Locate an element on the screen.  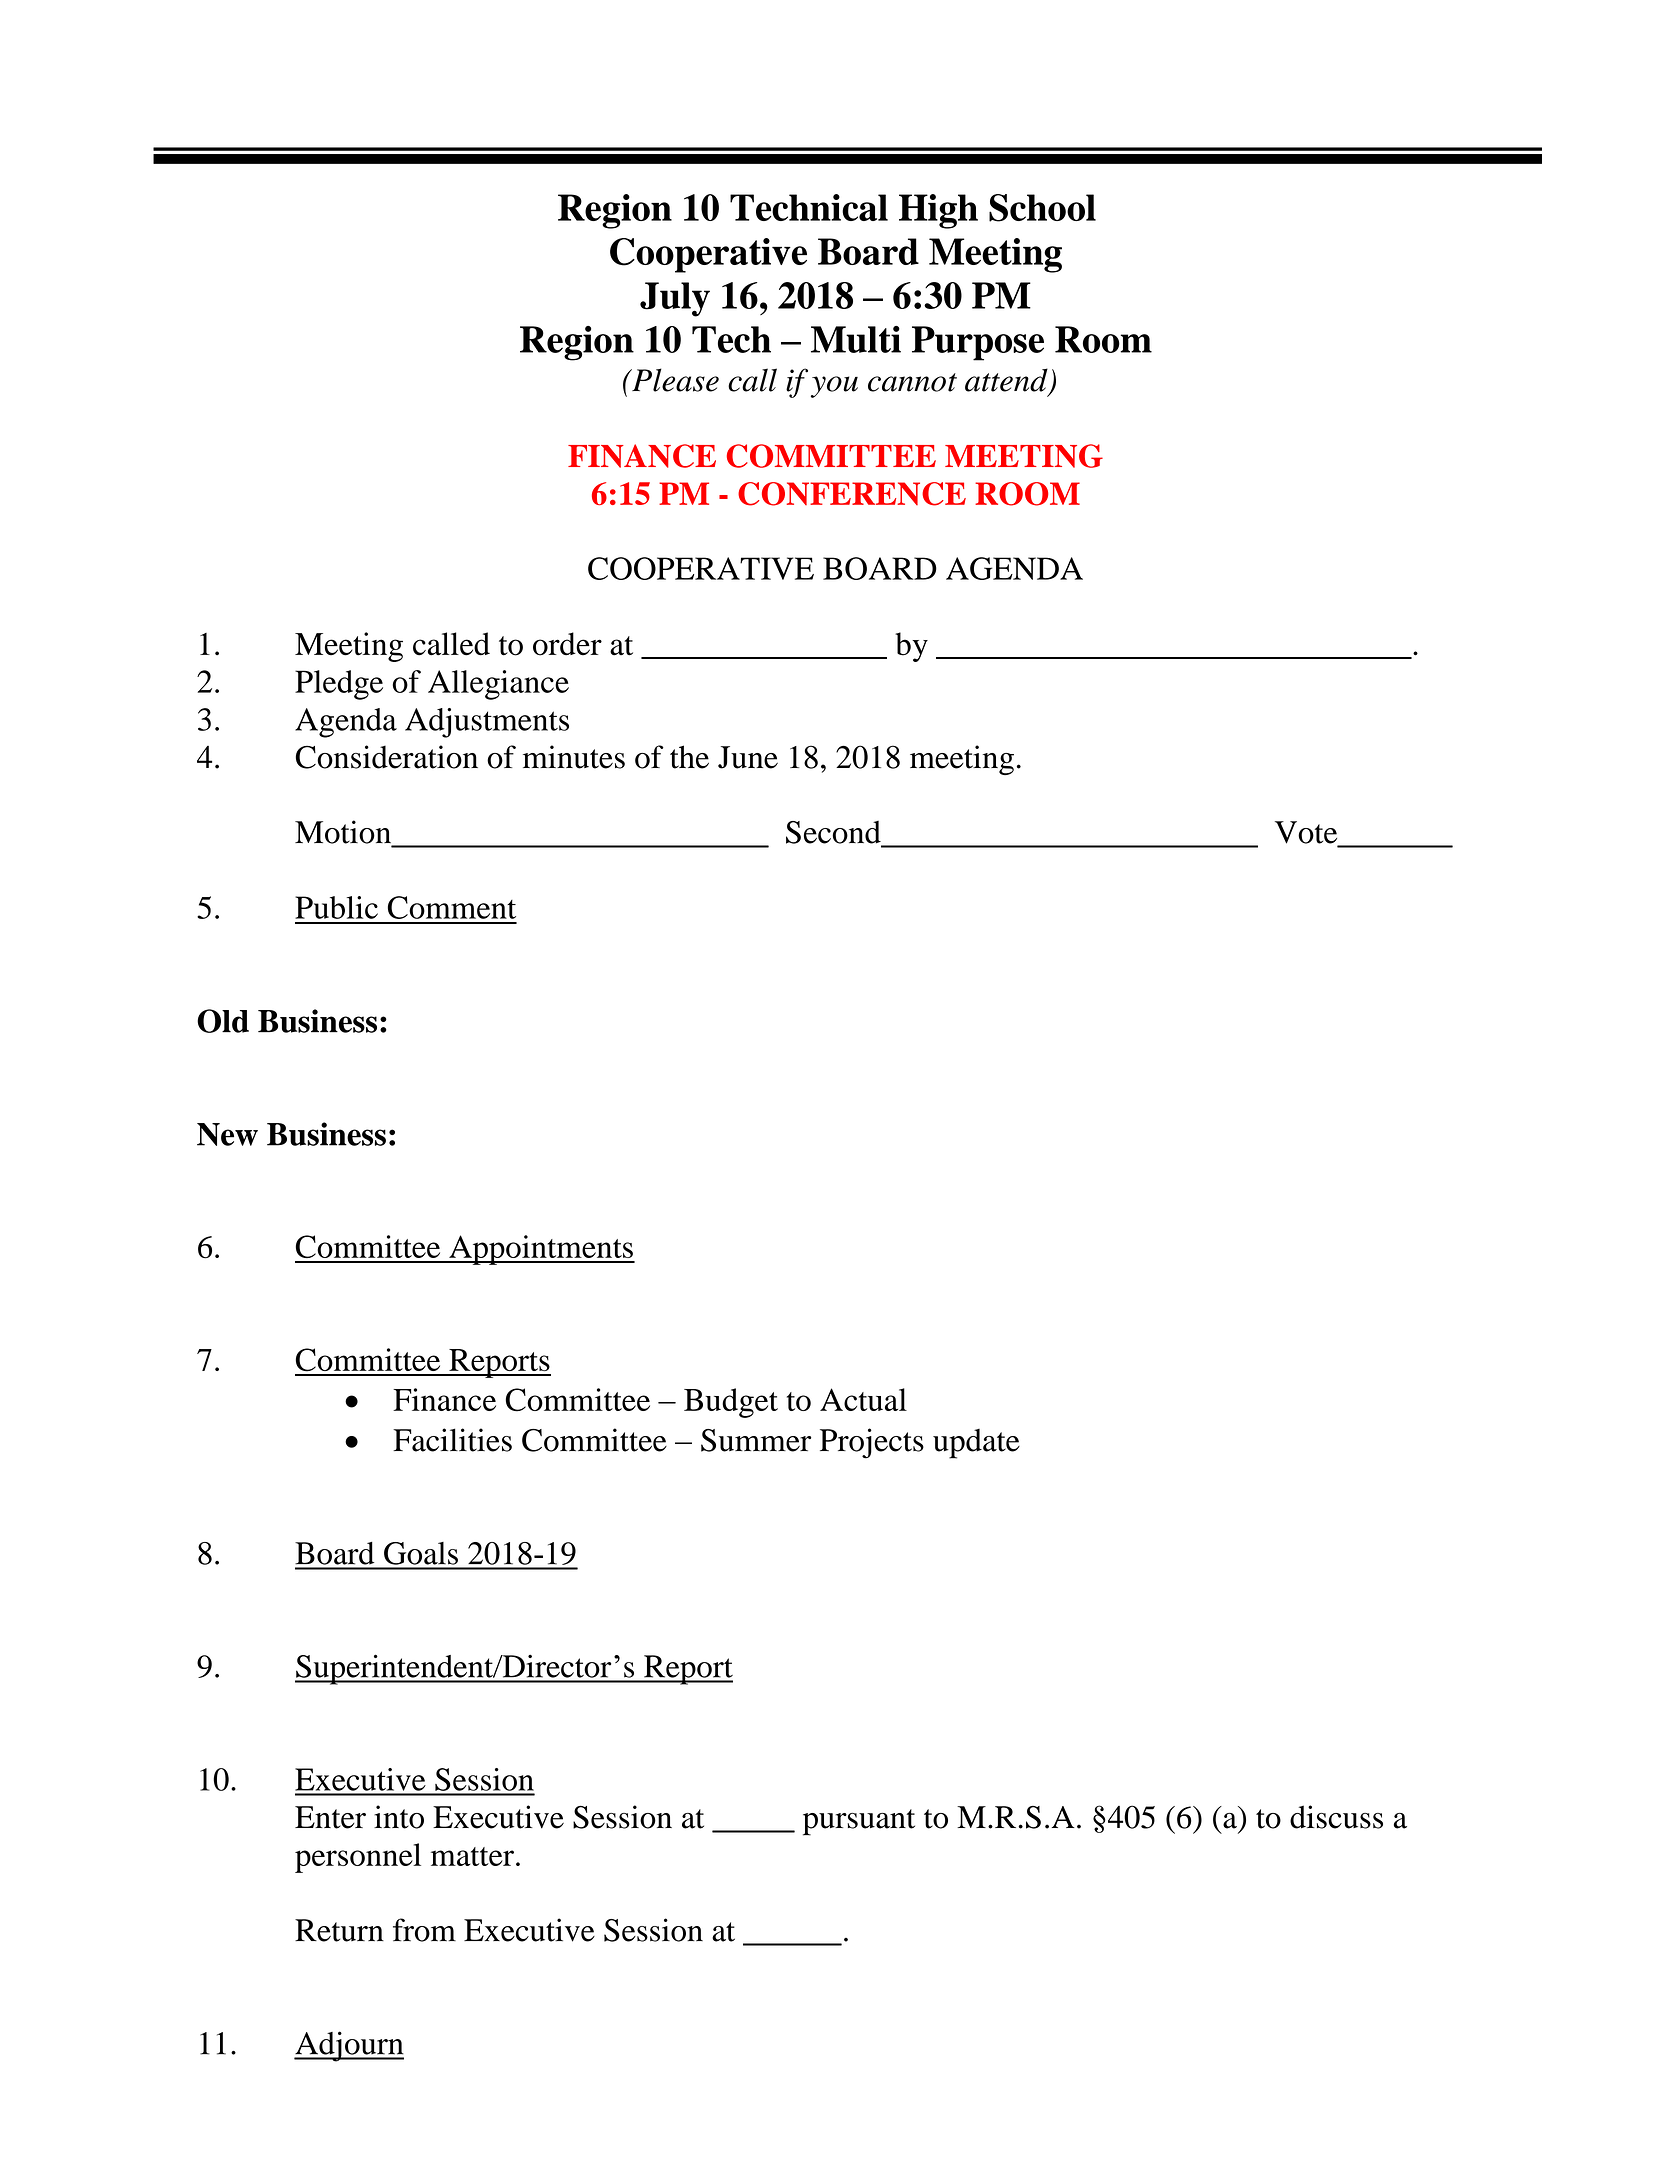
New is located at coordinates (227, 1134).
